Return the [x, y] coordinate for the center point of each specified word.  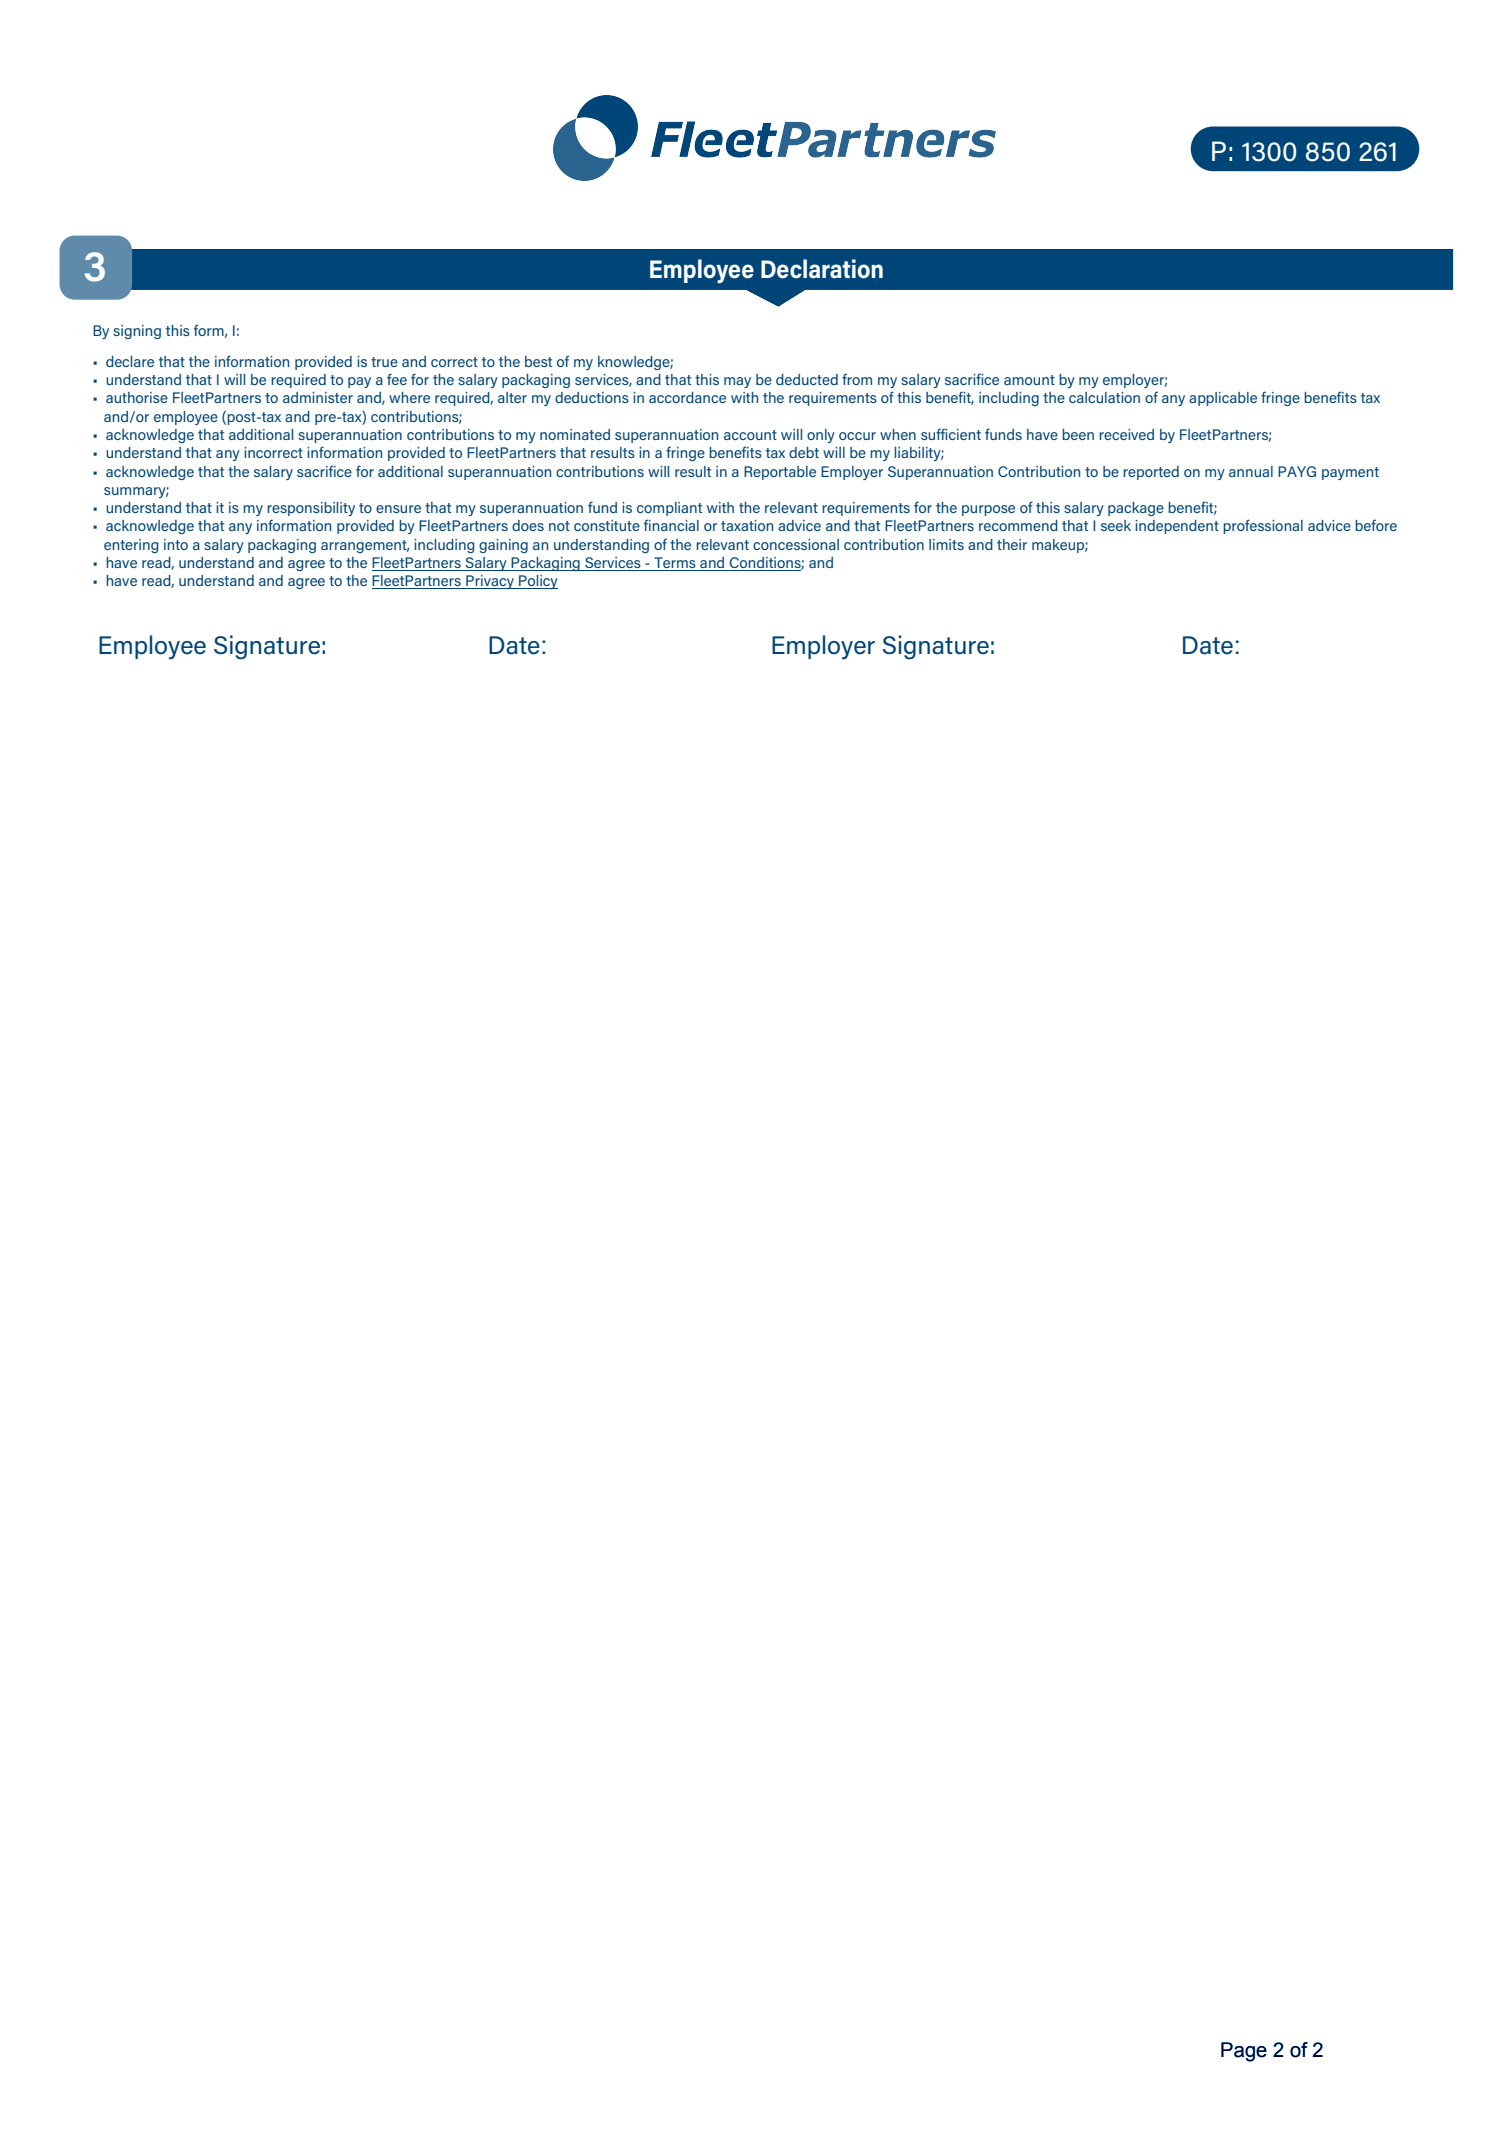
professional [1263, 526]
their [1012, 544]
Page [1244, 2052]
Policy [537, 582]
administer [318, 397]
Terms [675, 562]
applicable [1223, 399]
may [737, 382]
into [176, 544]
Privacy [490, 582]
